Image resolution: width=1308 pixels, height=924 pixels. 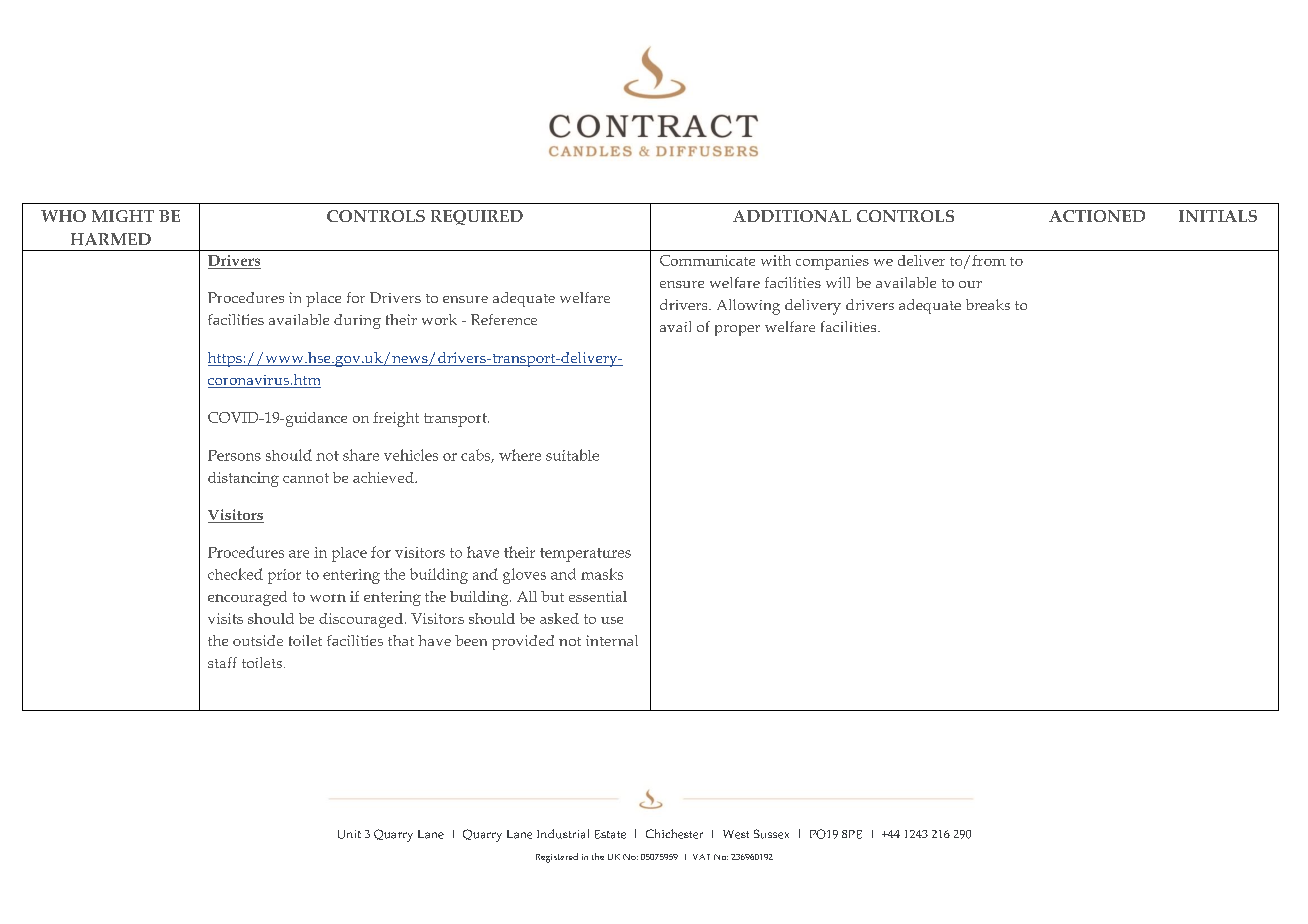 I want to click on Unit, so click(x=349, y=834).
